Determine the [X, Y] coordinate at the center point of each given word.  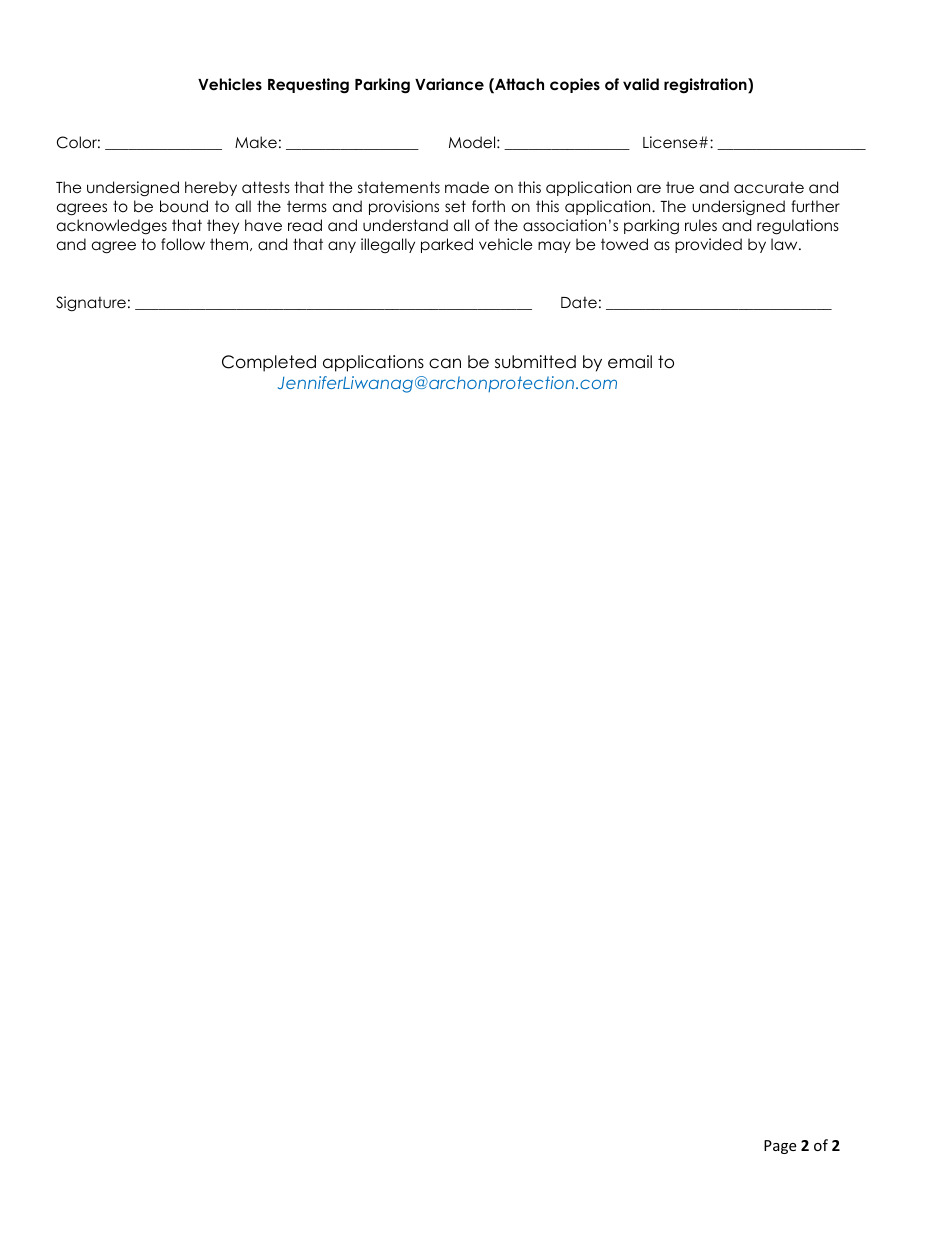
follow [183, 244]
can [445, 363]
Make [256, 142]
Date [579, 303]
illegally [388, 245]
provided [708, 245]
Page [780, 1147]
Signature [91, 304]
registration [706, 85]
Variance [449, 84]
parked [447, 245]
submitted [535, 362]
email [630, 362]
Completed [269, 363]
